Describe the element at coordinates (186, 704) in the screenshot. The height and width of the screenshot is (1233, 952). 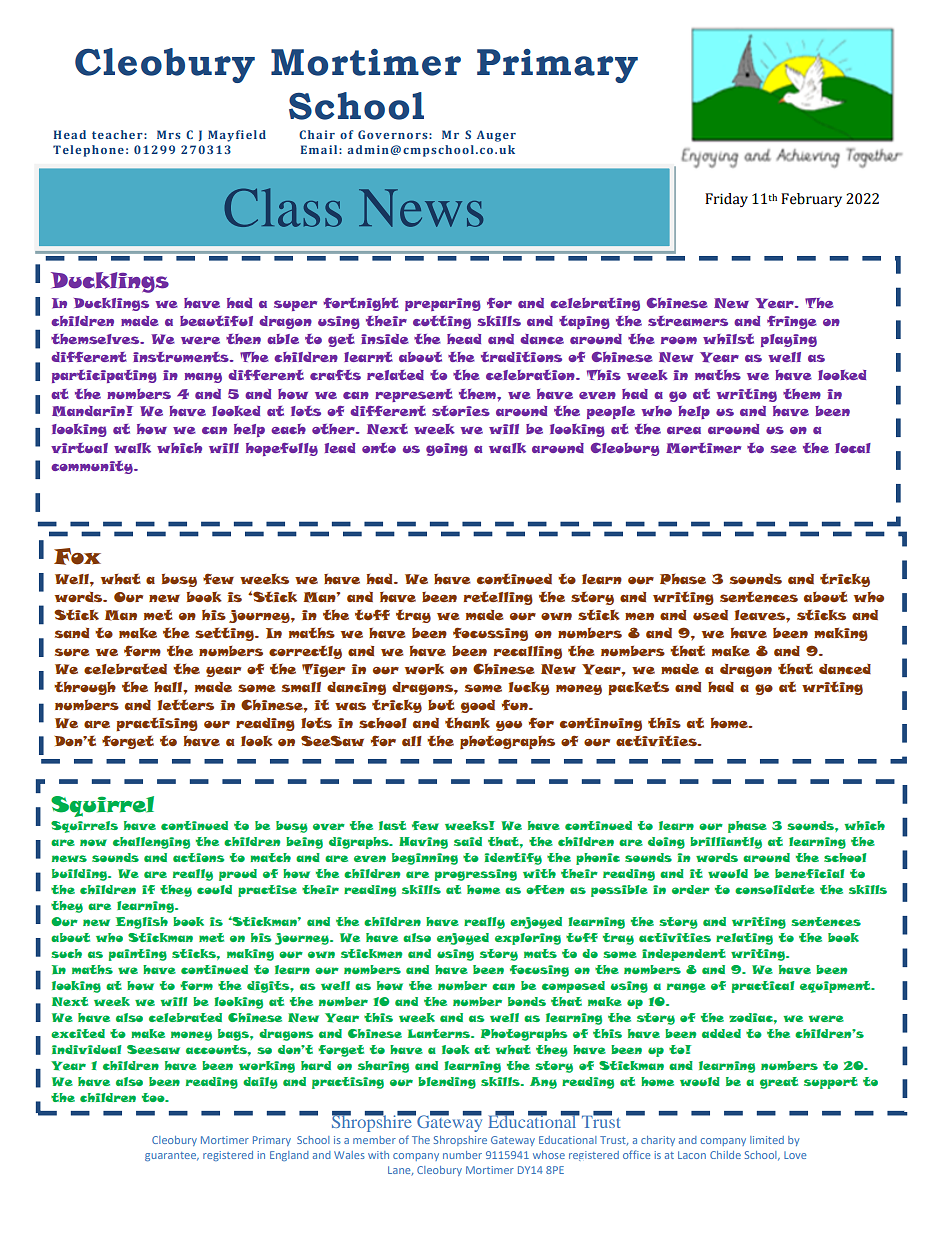
I see `letters` at that location.
